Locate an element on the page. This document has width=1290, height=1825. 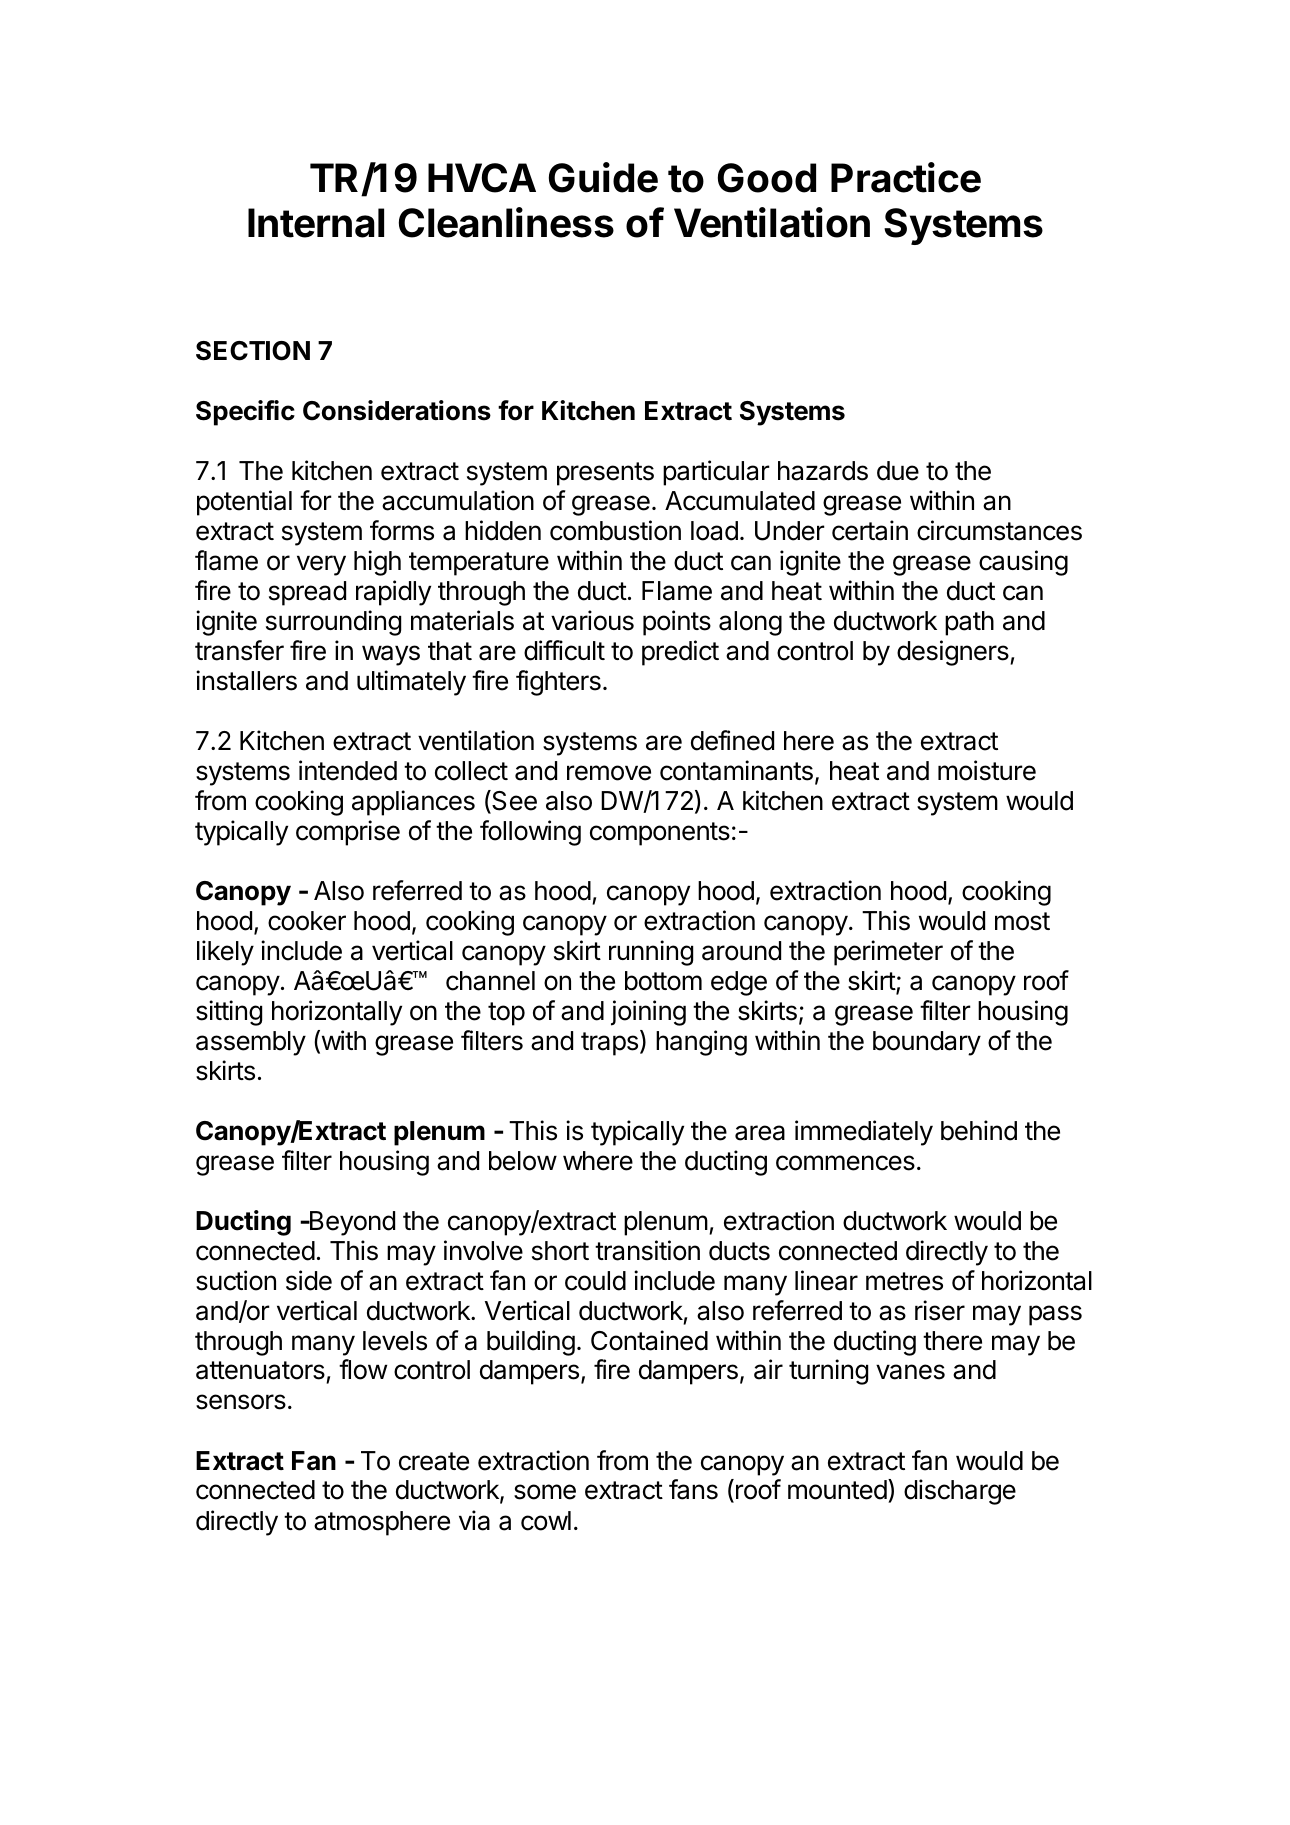
Guide is located at coordinates (603, 177).
